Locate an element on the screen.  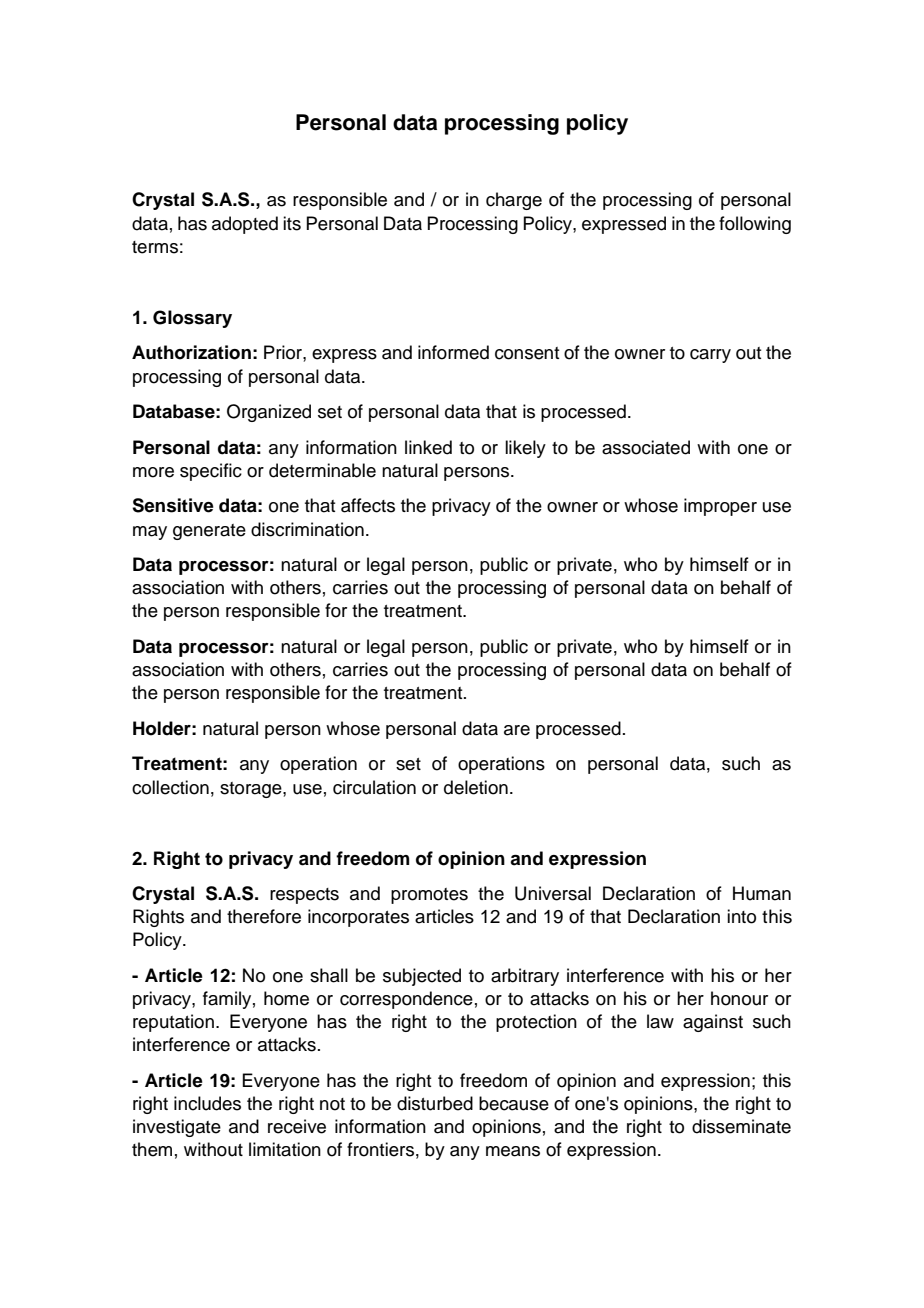
improper is located at coordinates (720, 507).
